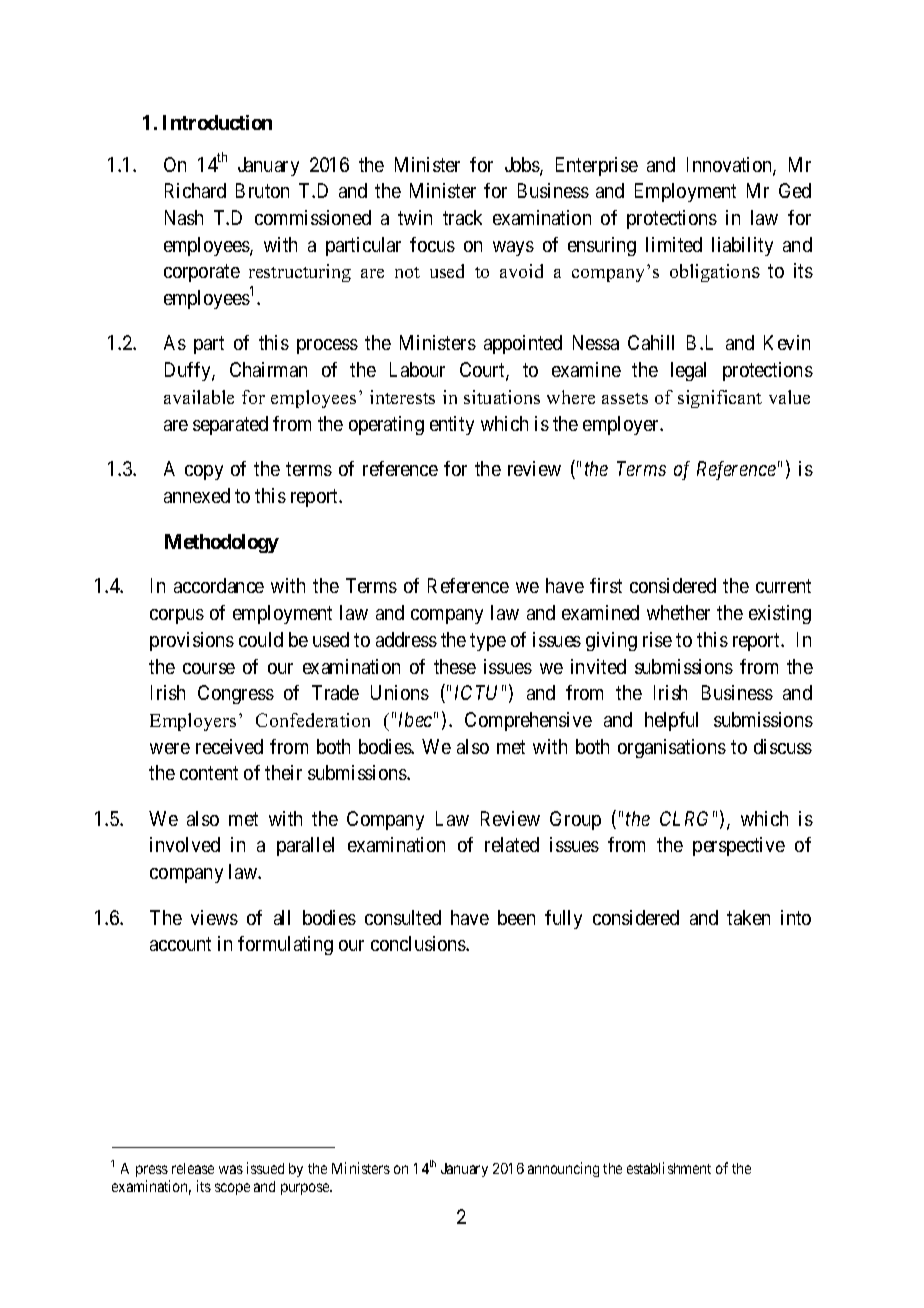 The width and height of the document is (924, 1308). Describe the element at coordinates (214, 917) in the document. I see `views` at that location.
